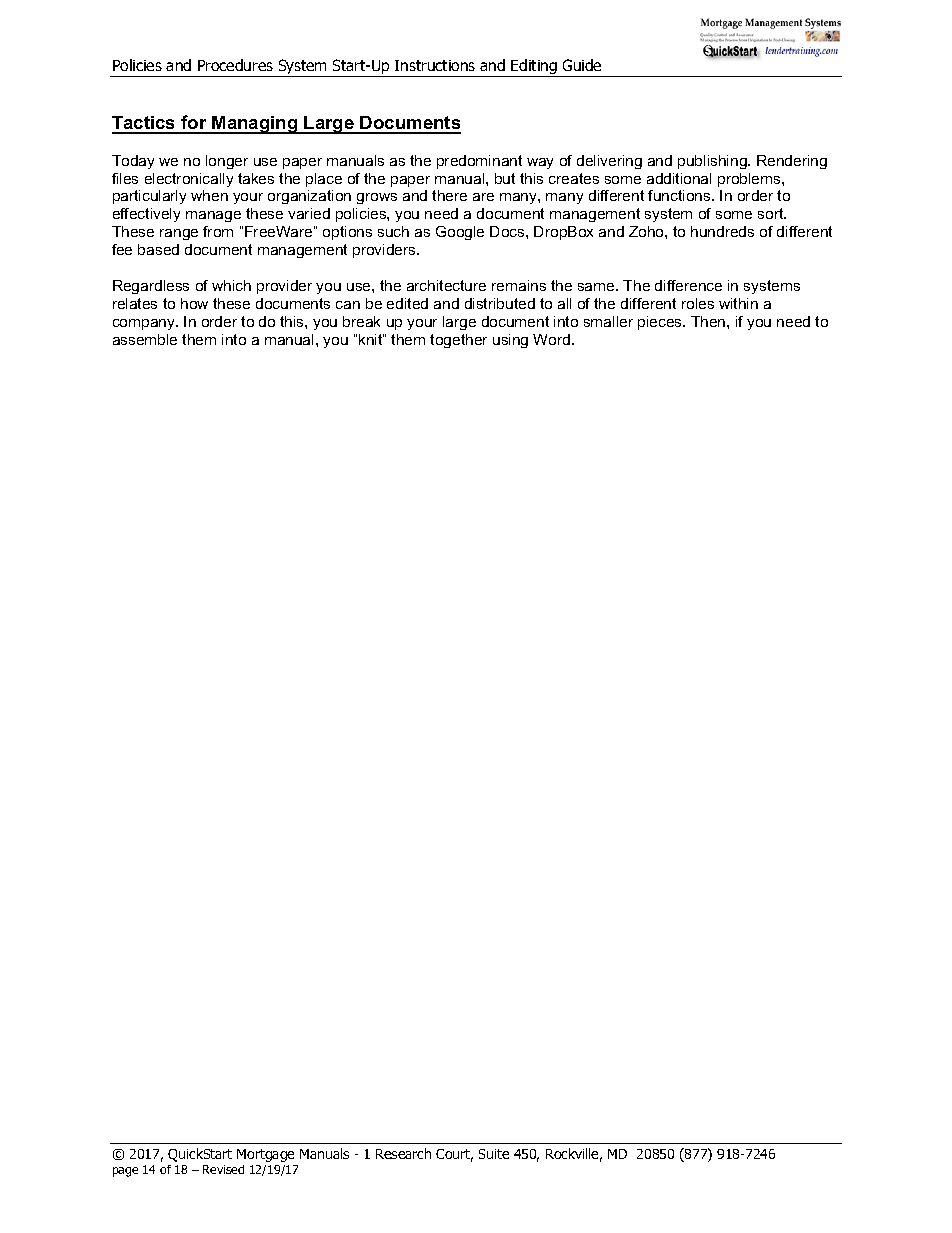 This image has height=1233, width=952. Describe the element at coordinates (265, 1155) in the image. I see `Mortgage` at that location.
